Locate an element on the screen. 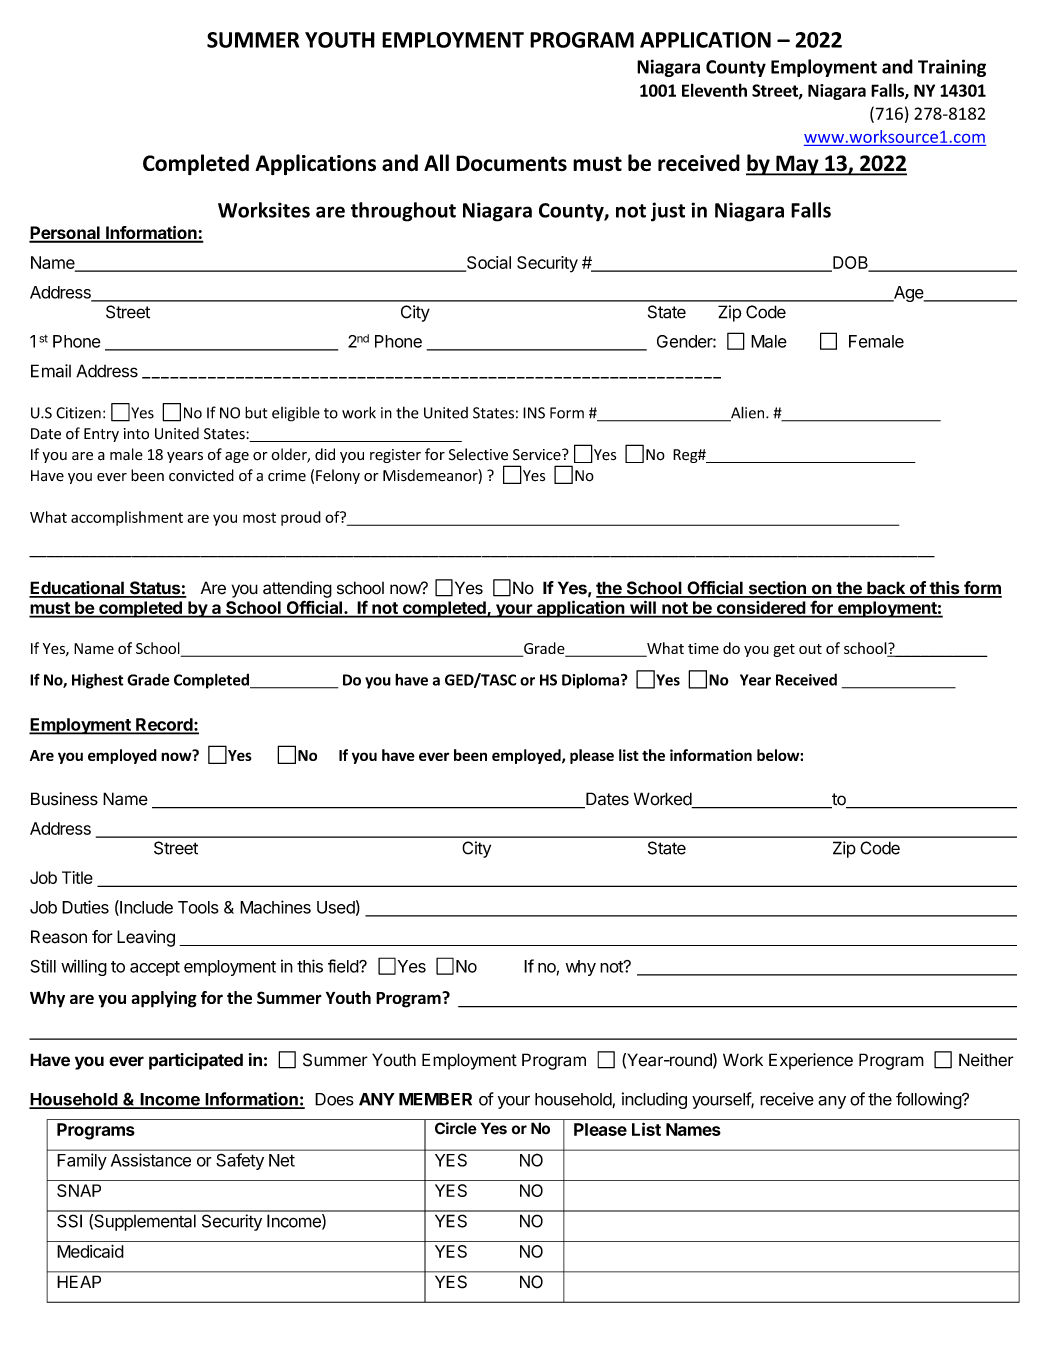 This screenshot has height=1357, width=1049. Service is located at coordinates (538, 455).
